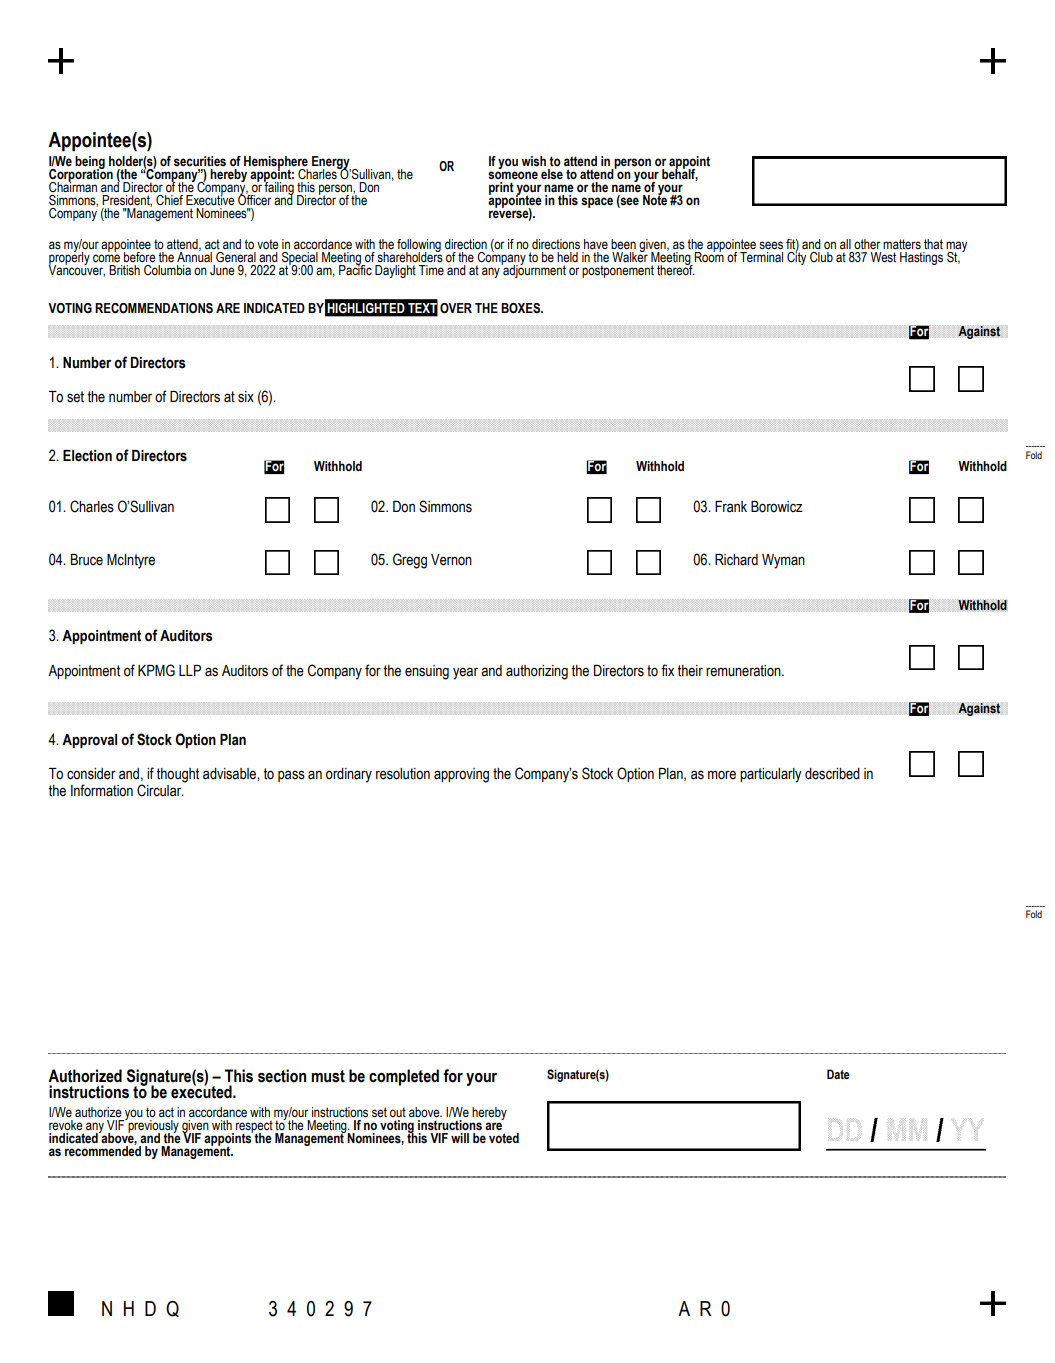 Image resolution: width=1055 pixels, height=1363 pixels. What do you see at coordinates (210, 199) in the screenshot?
I see `Executive` at bounding box center [210, 199].
